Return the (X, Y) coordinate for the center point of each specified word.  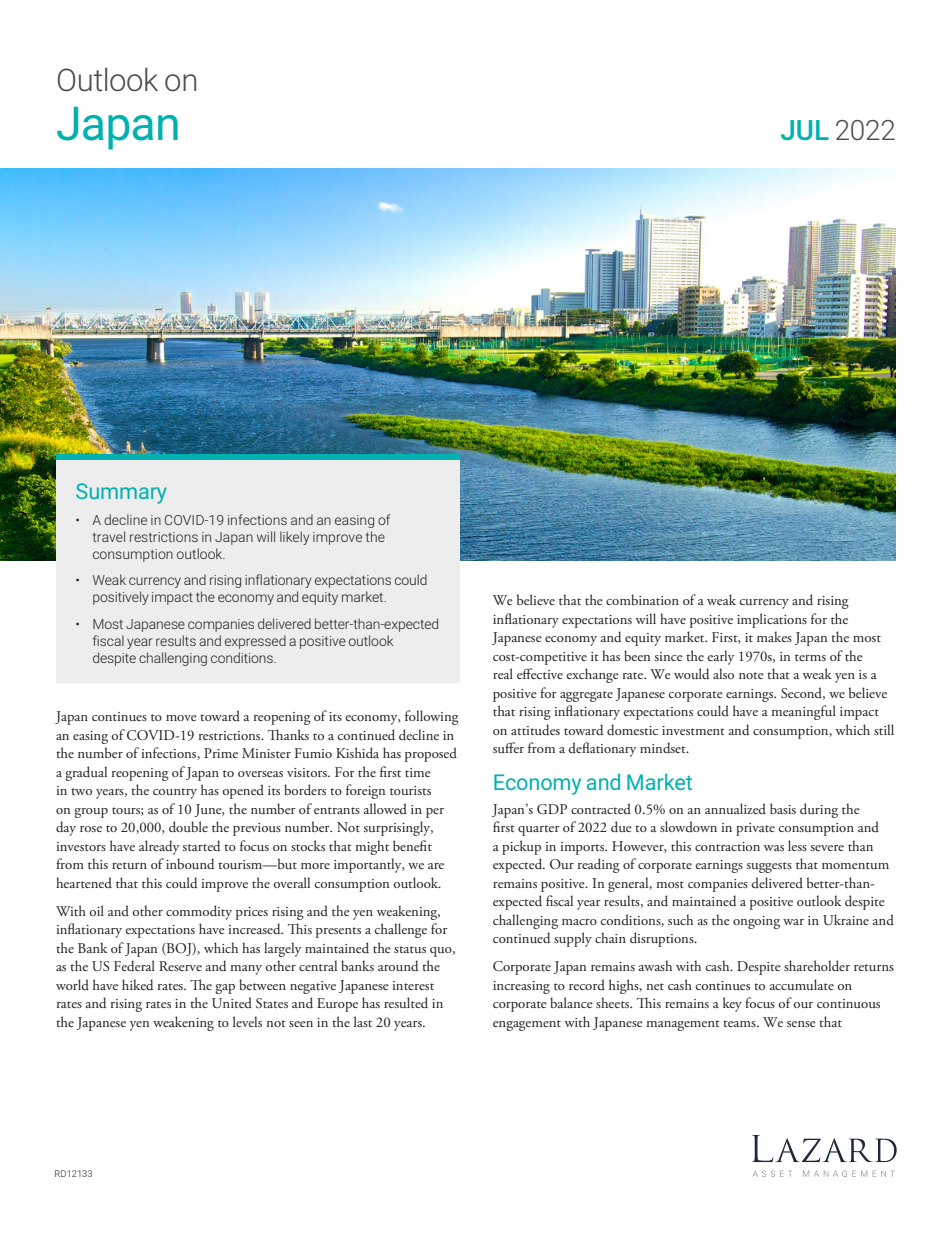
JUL (805, 130)
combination (642, 599)
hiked (137, 984)
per (435, 813)
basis (783, 808)
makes (774, 636)
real (503, 673)
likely (295, 538)
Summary (121, 493)
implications (772, 620)
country (175, 793)
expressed (255, 642)
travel (108, 536)
